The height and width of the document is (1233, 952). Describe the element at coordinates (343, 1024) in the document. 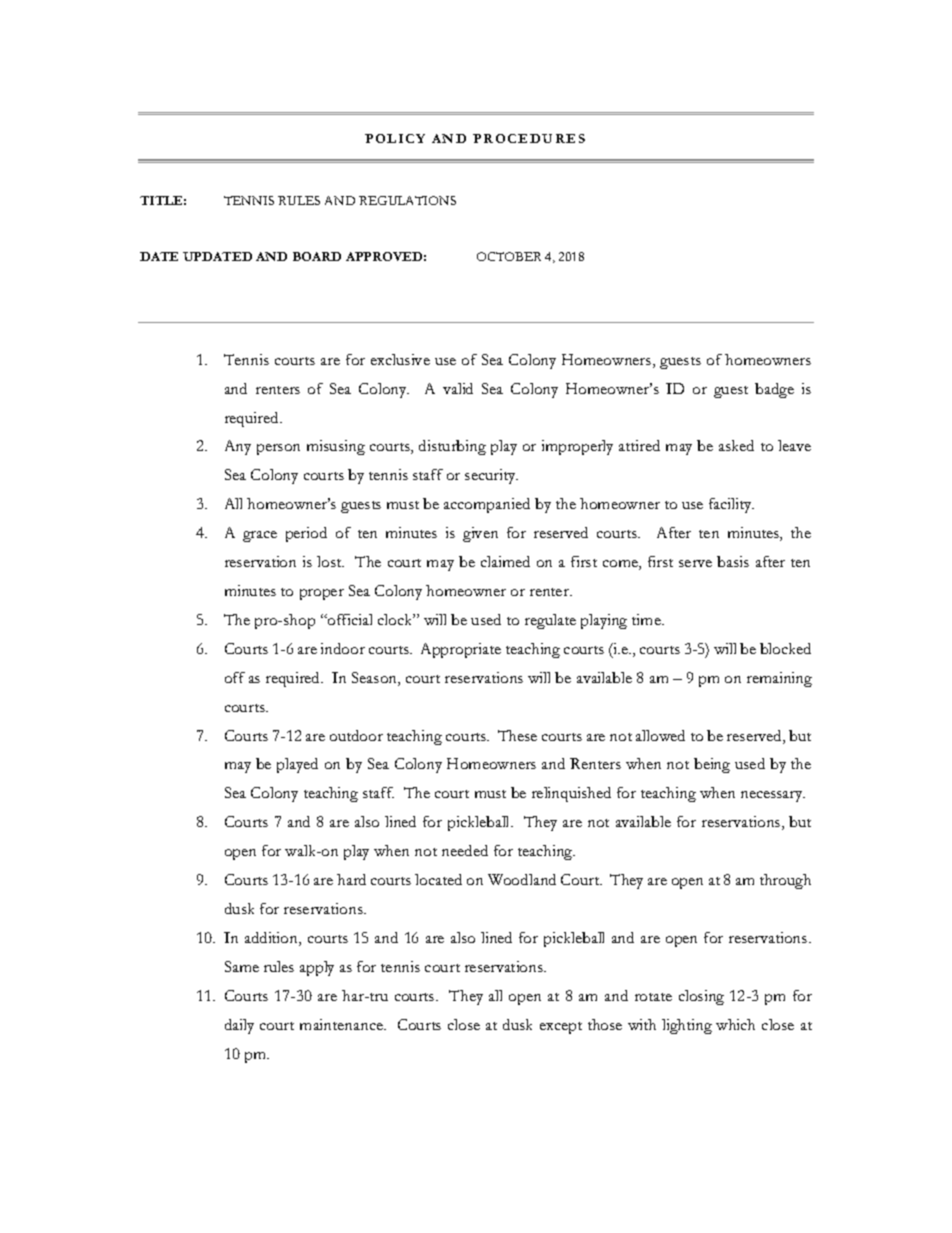

I see `maintenance` at that location.
